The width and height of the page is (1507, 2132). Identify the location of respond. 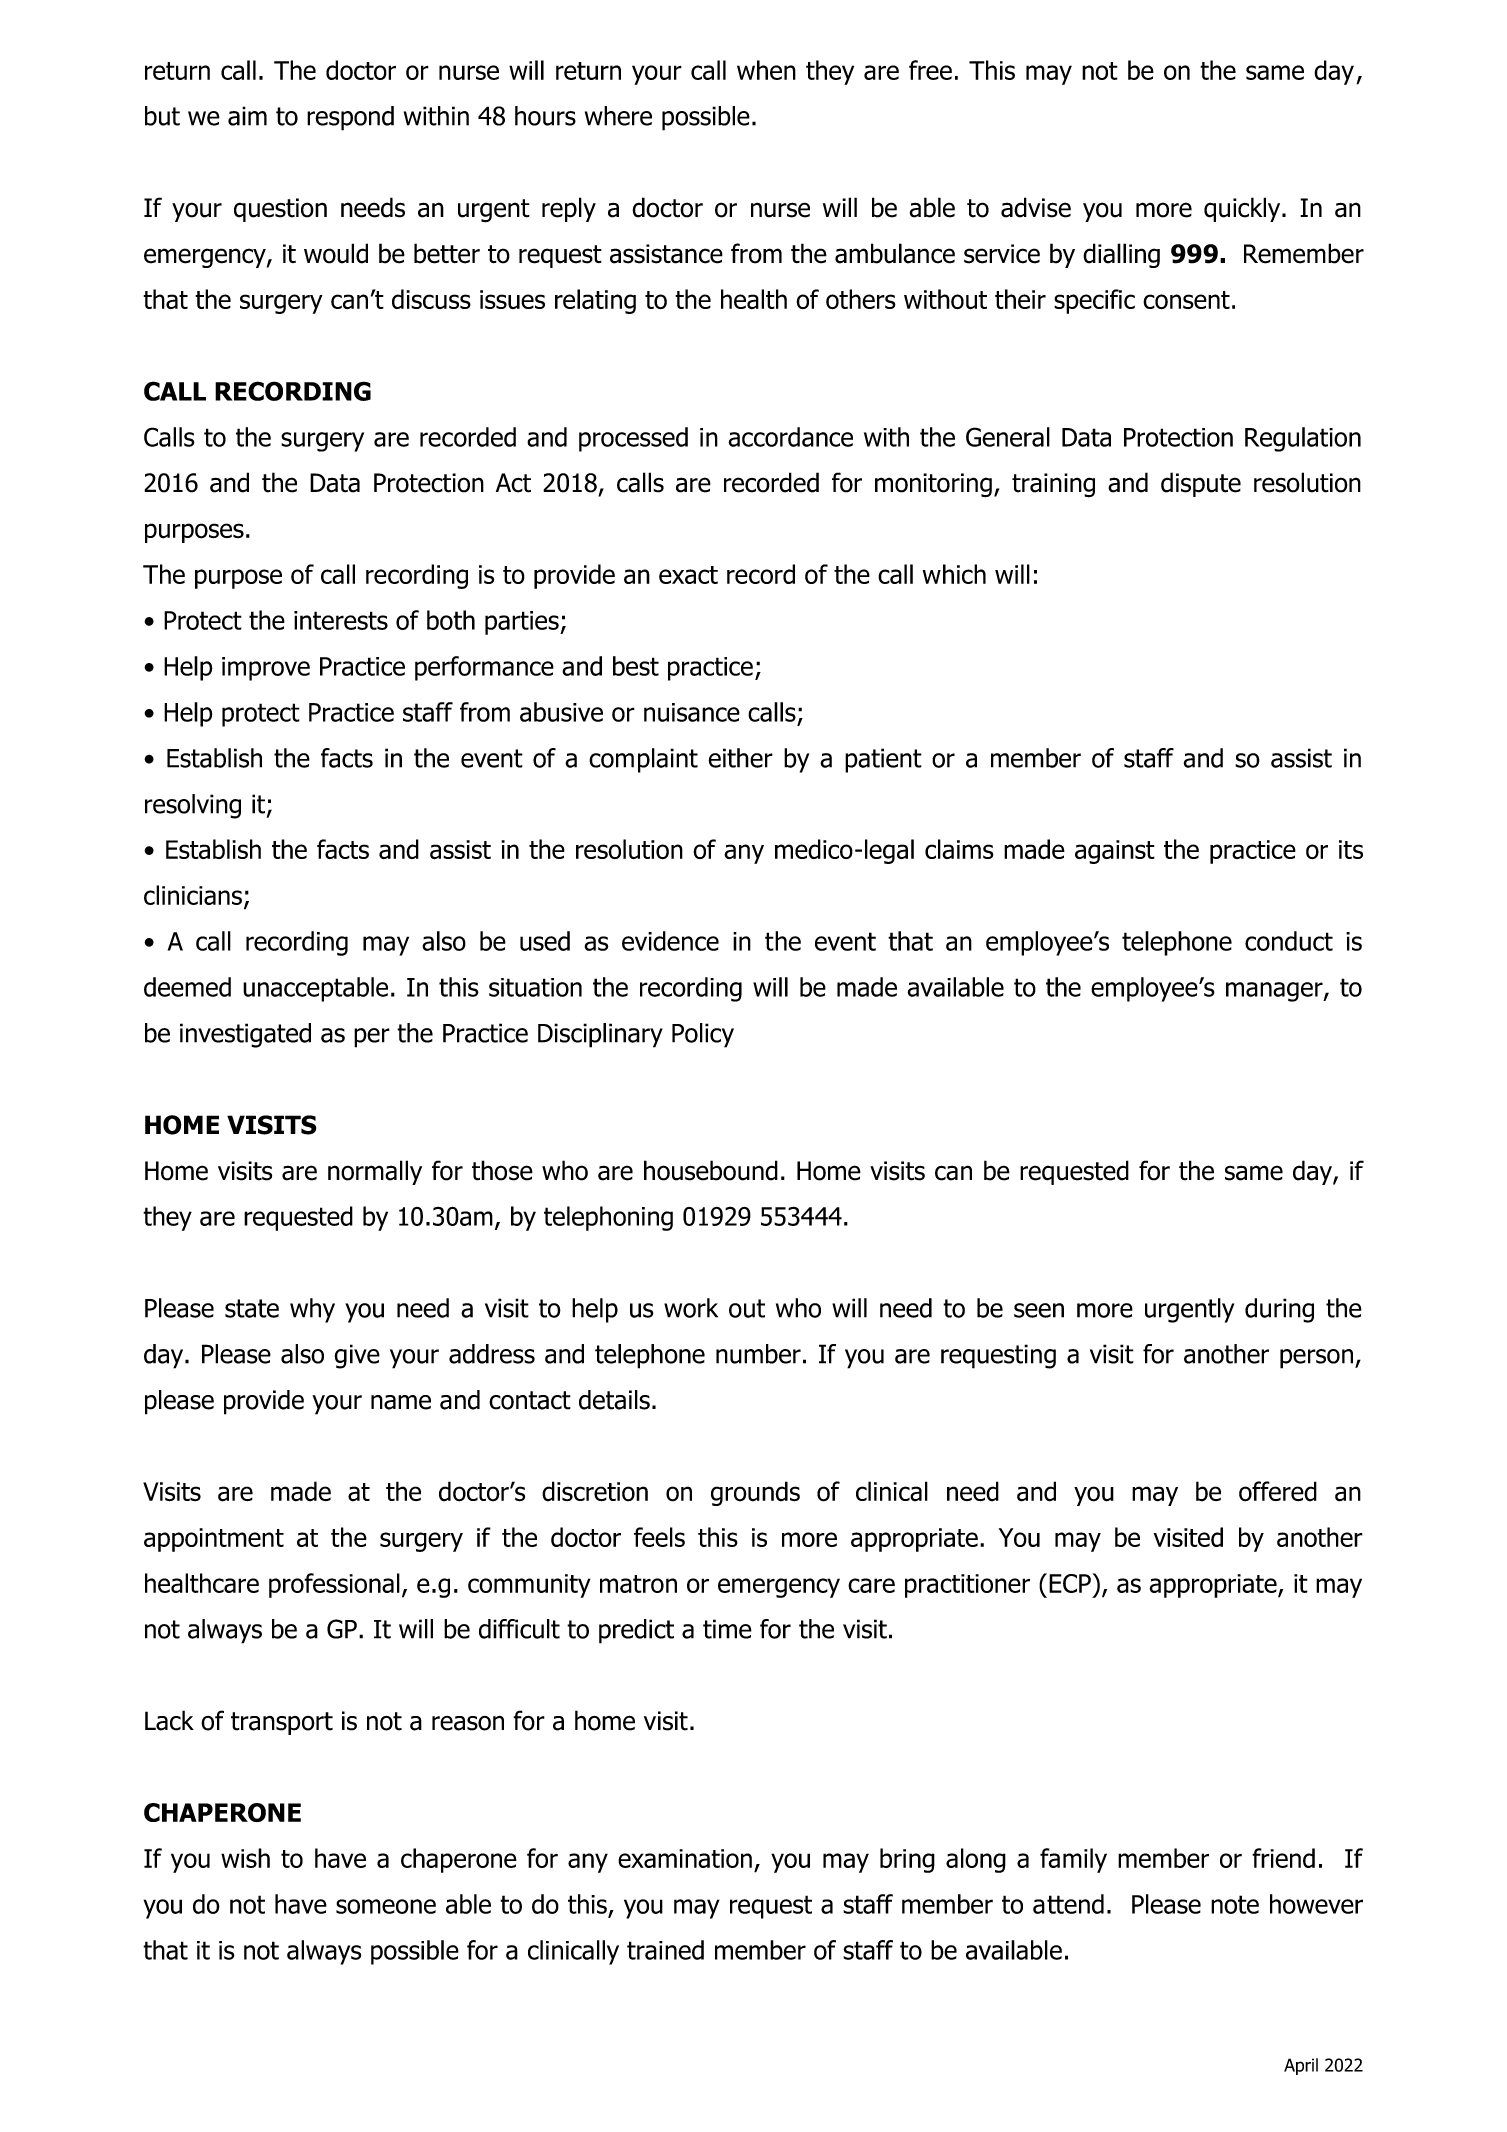
(350, 118).
